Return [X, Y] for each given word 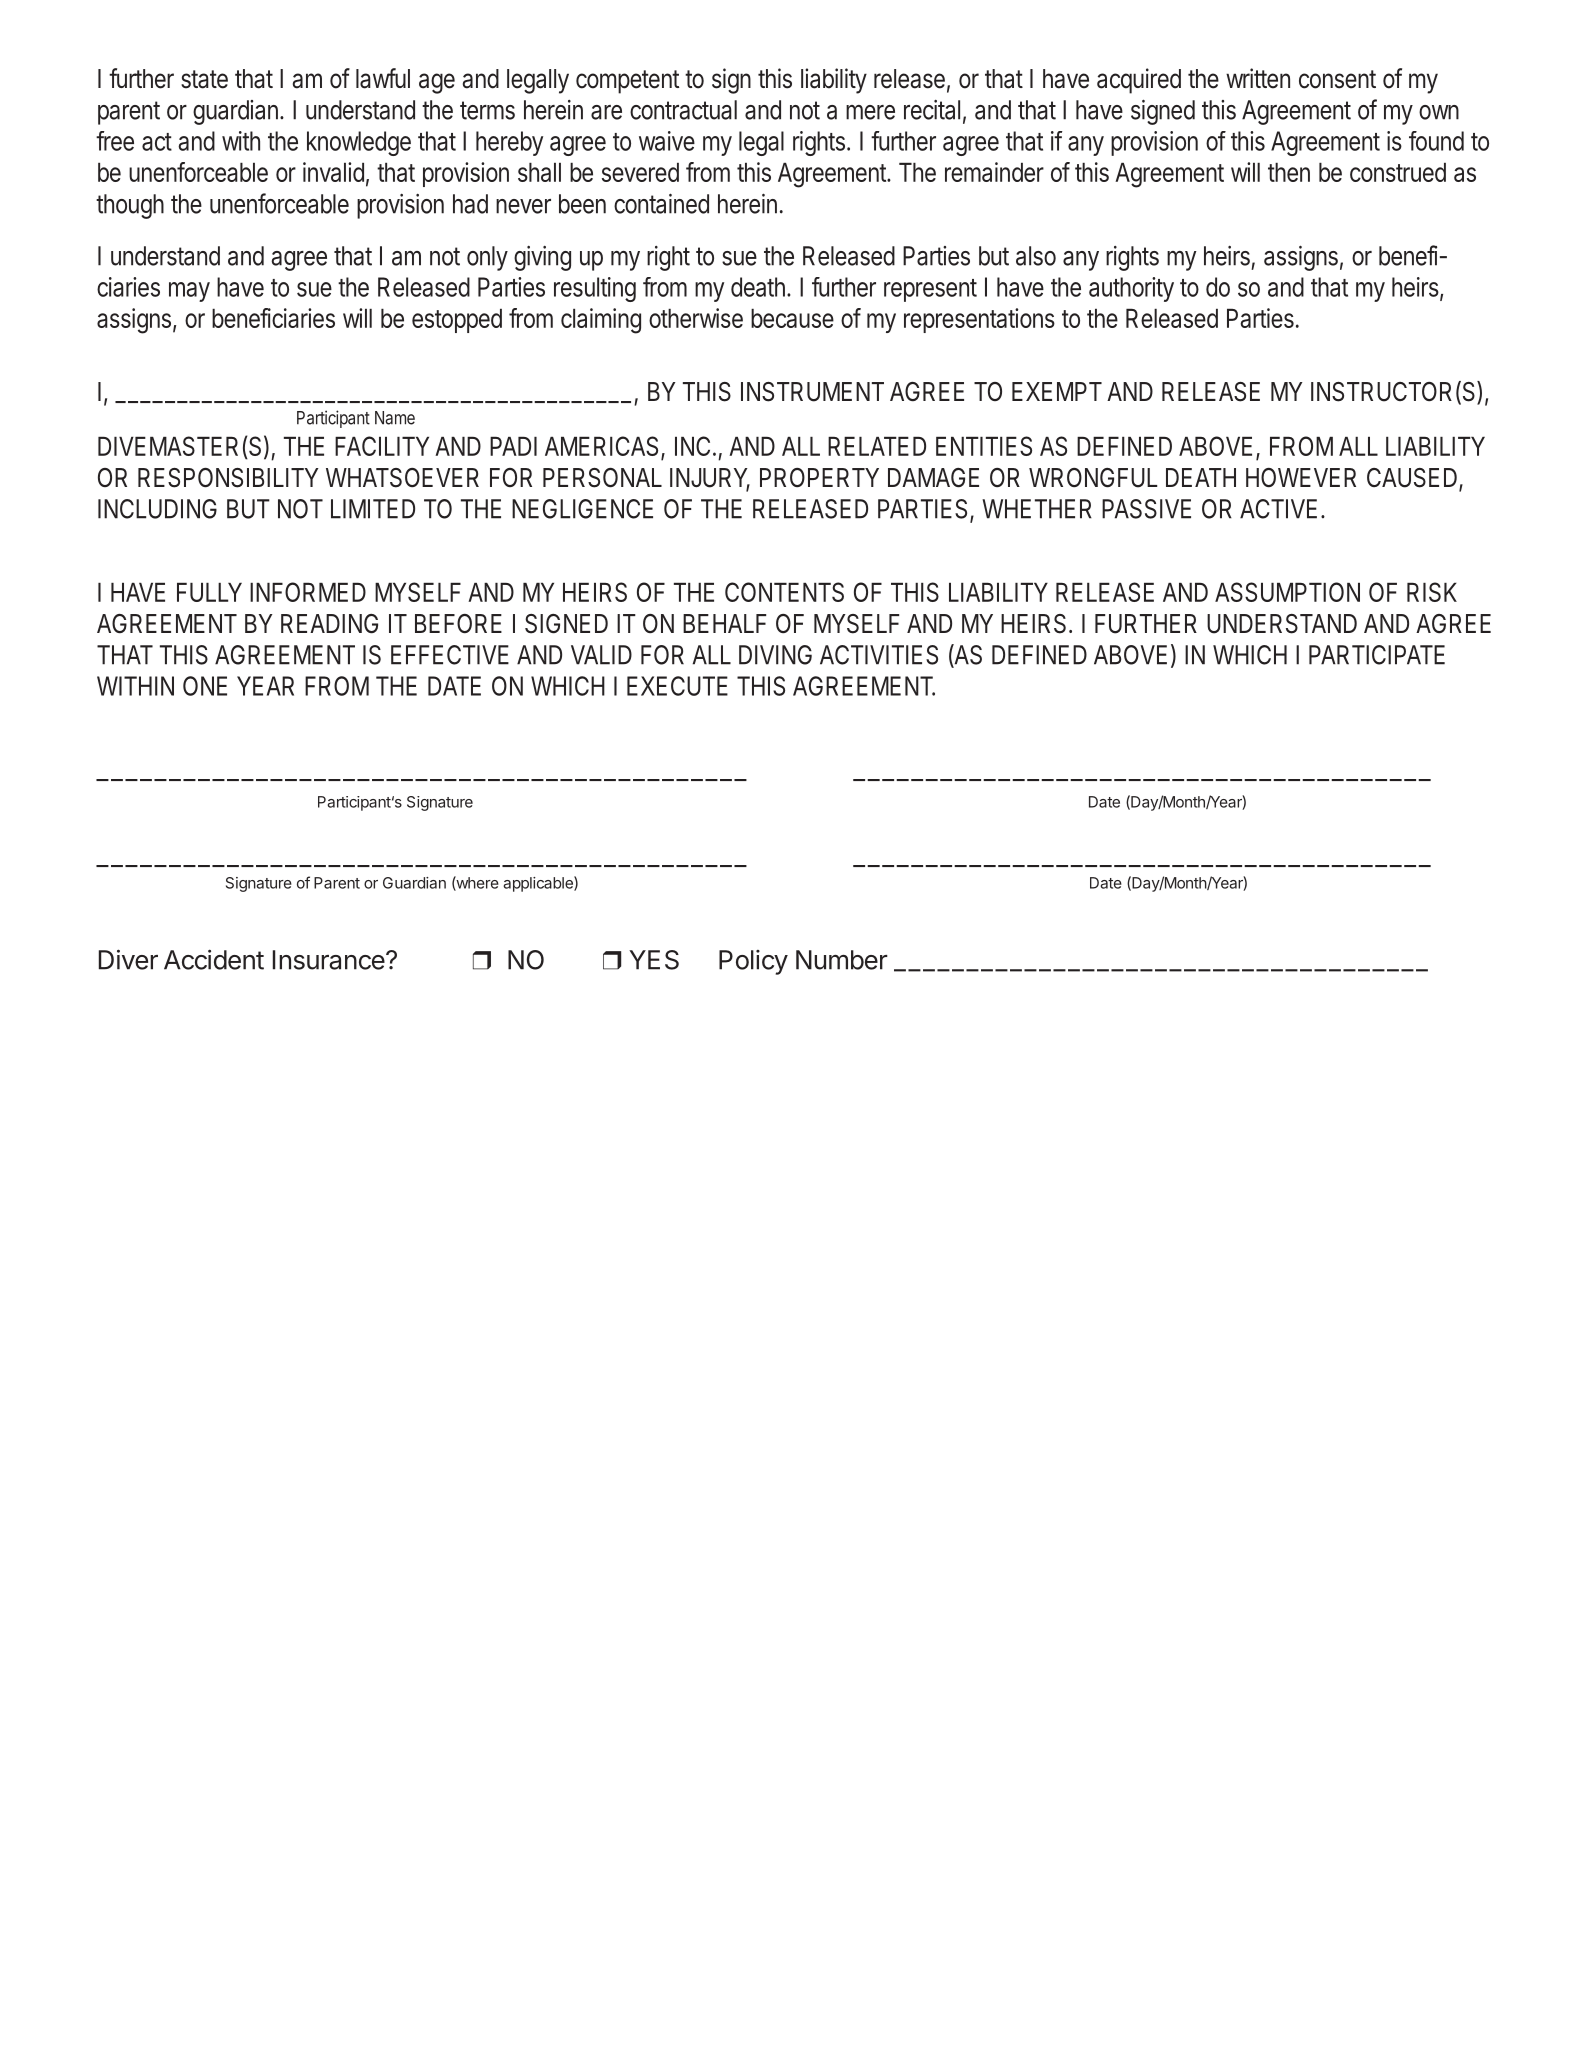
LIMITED [373, 509]
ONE [205, 686]
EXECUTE [677, 686]
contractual [683, 110]
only [487, 258]
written [1258, 78]
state [204, 79]
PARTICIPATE [1377, 655]
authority [1131, 289]
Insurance [329, 960]
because [792, 318]
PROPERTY [819, 477]
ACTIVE [1278, 509]
